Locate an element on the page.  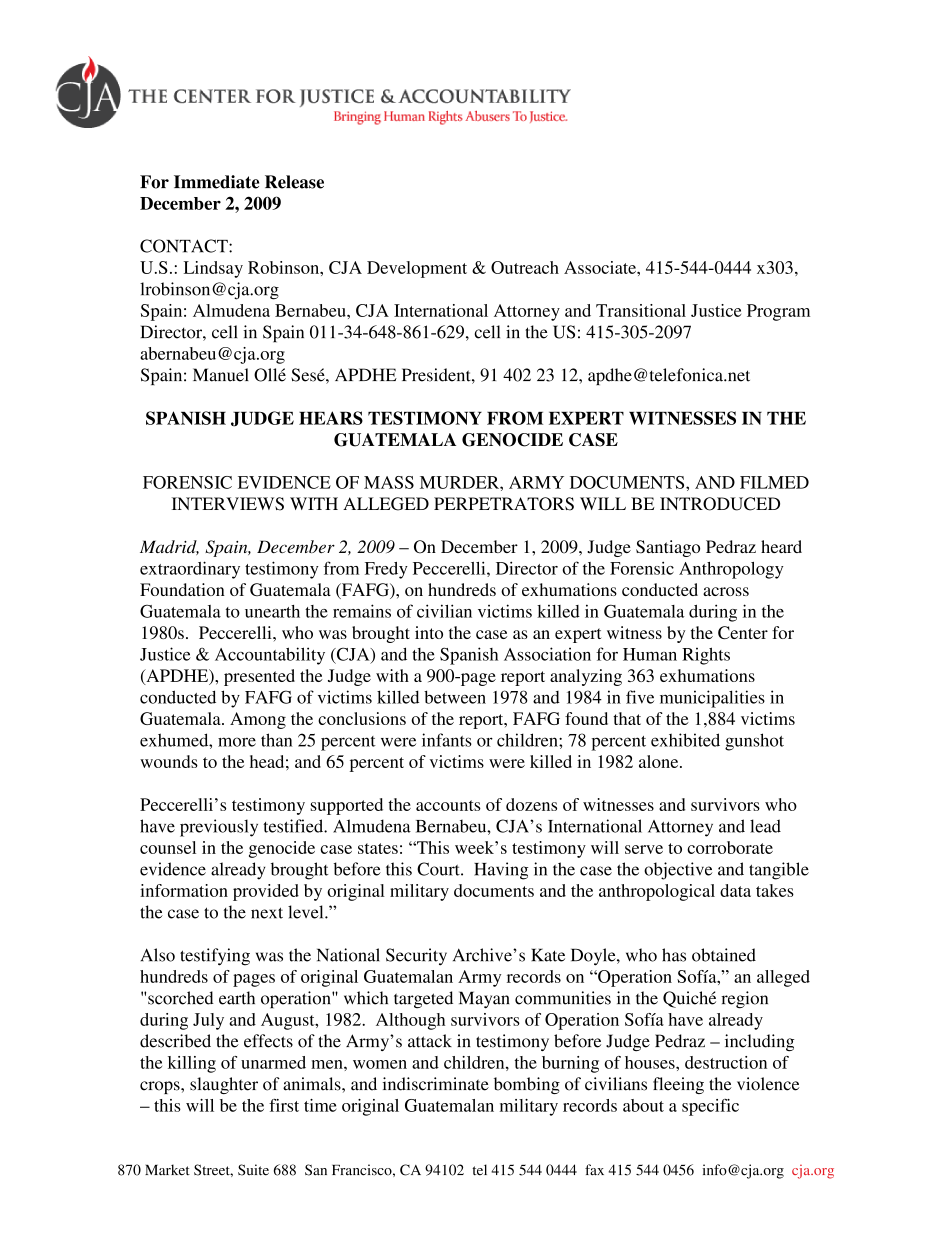
Associate is located at coordinates (601, 267).
